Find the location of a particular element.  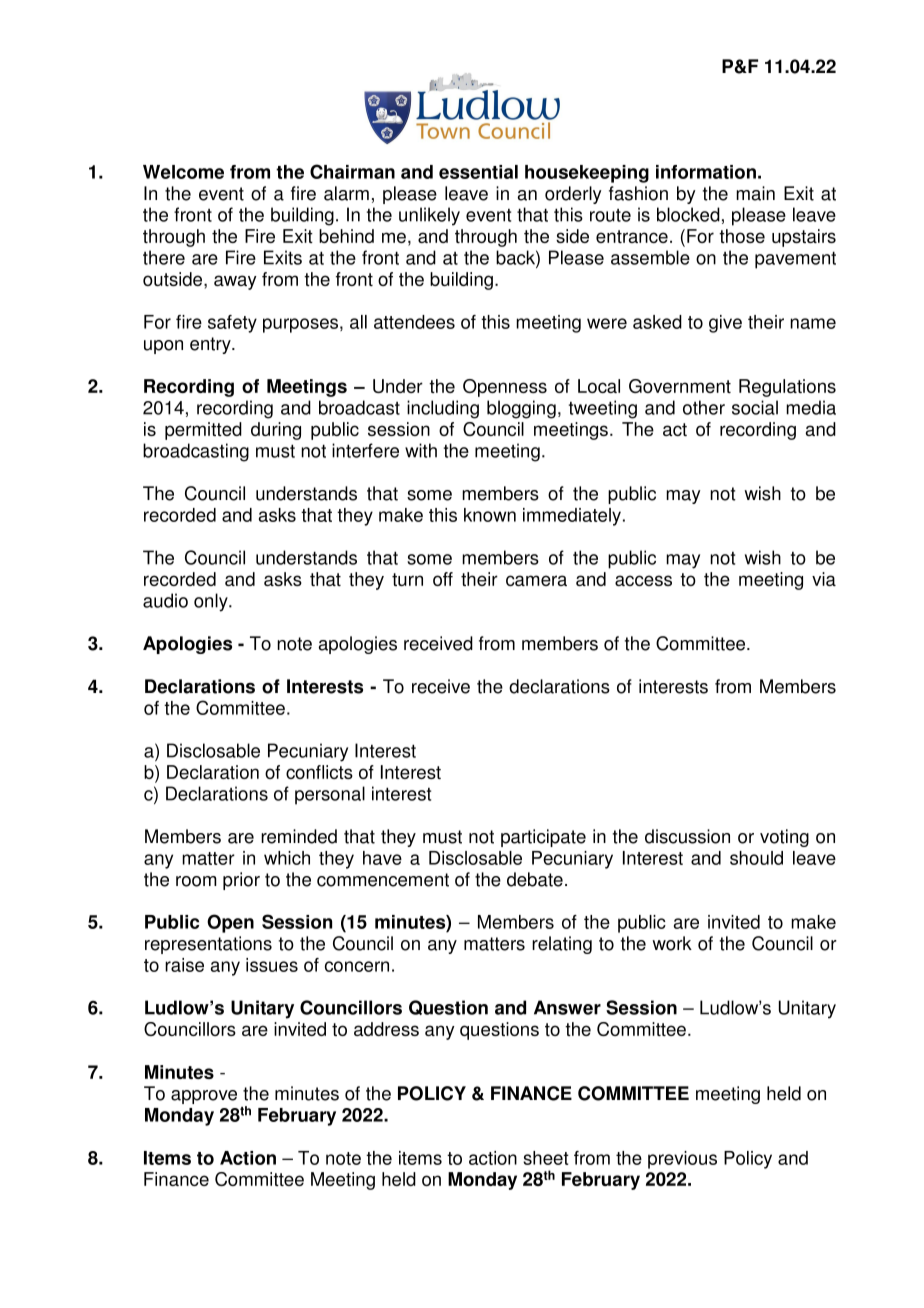

sheet is located at coordinates (546, 1158).
